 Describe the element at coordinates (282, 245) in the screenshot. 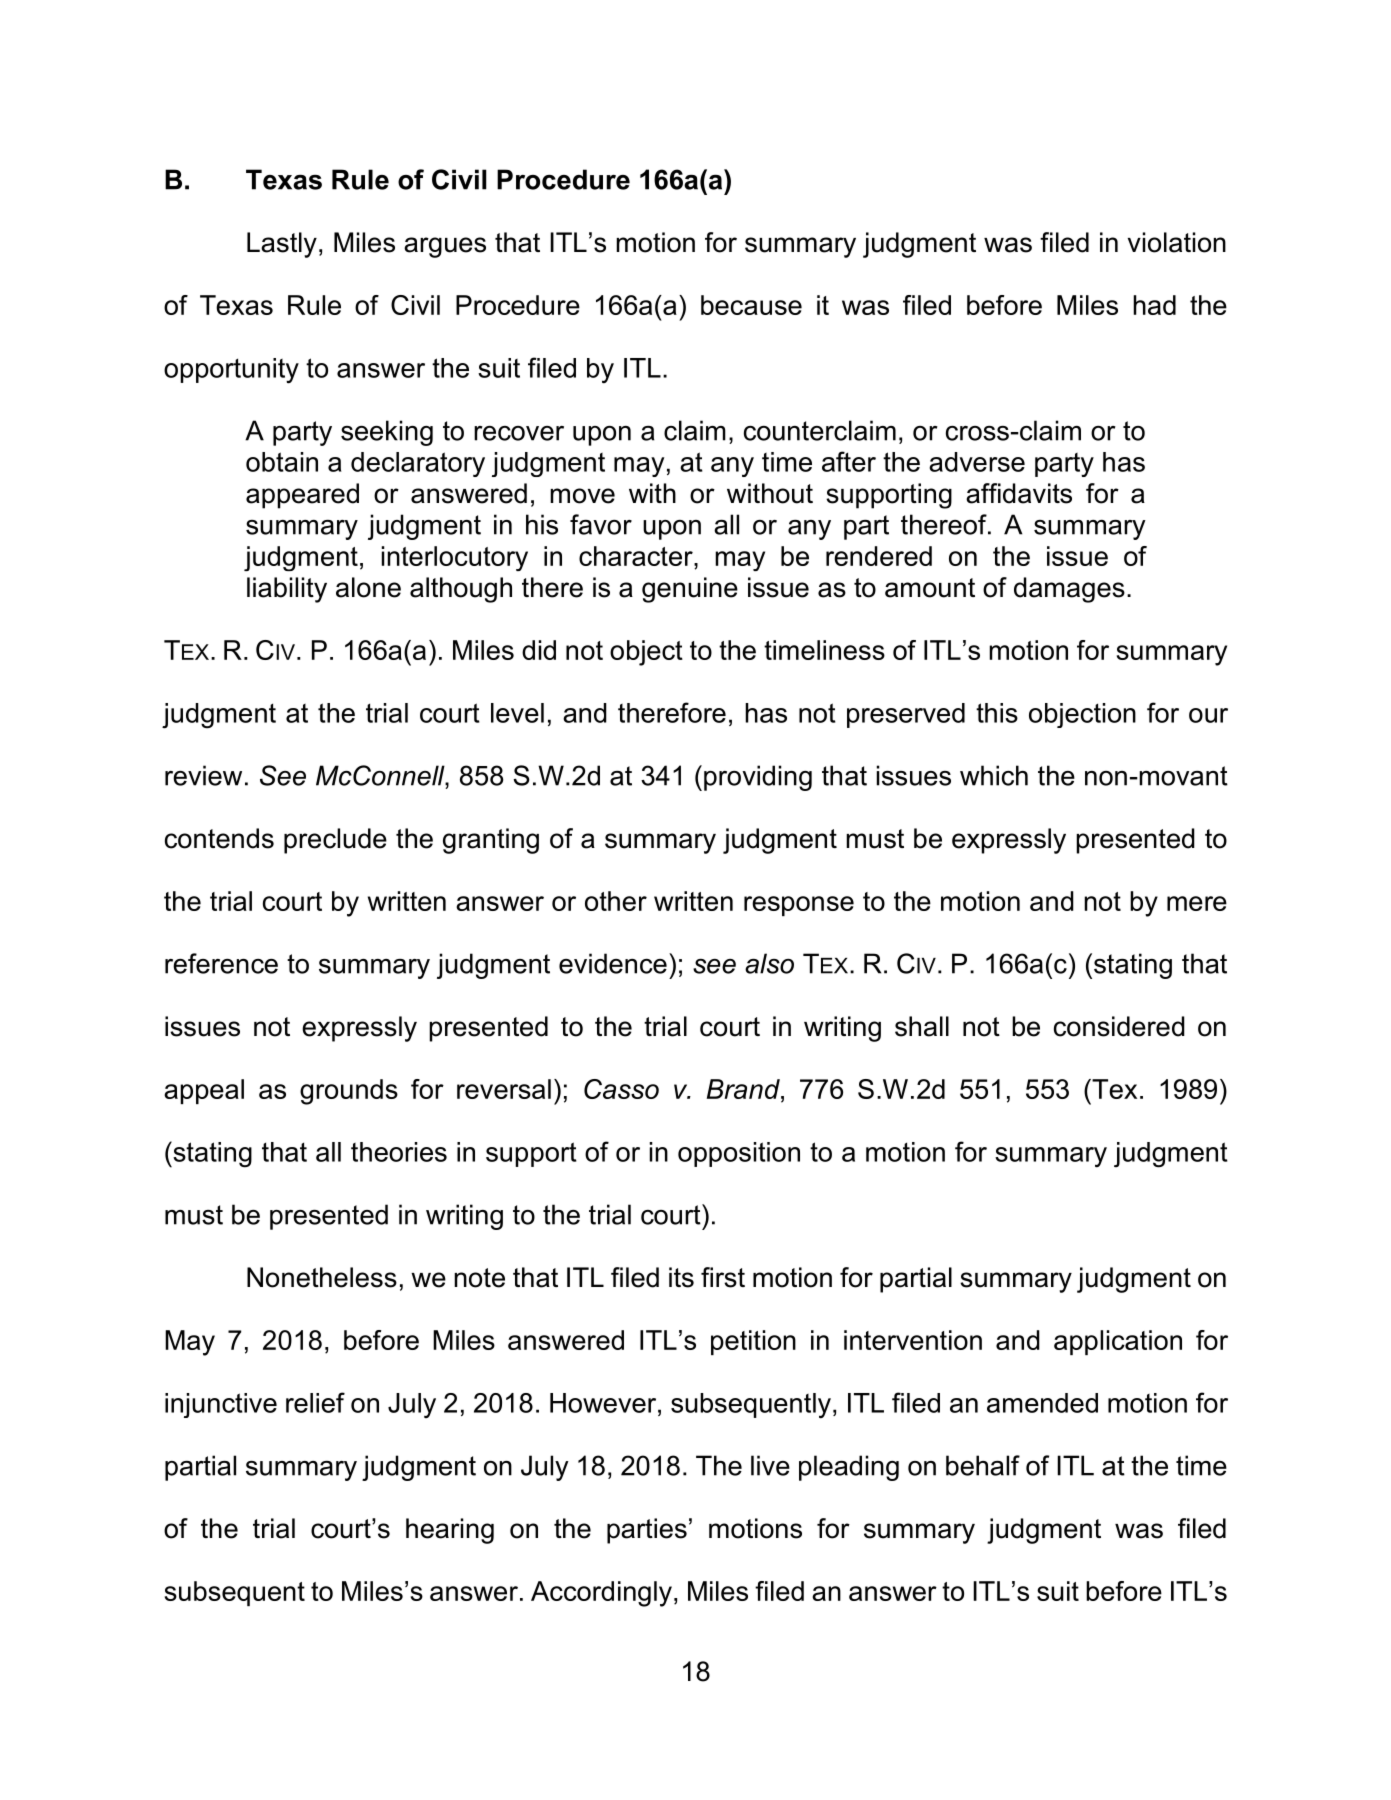

I see `Lastly` at that location.
